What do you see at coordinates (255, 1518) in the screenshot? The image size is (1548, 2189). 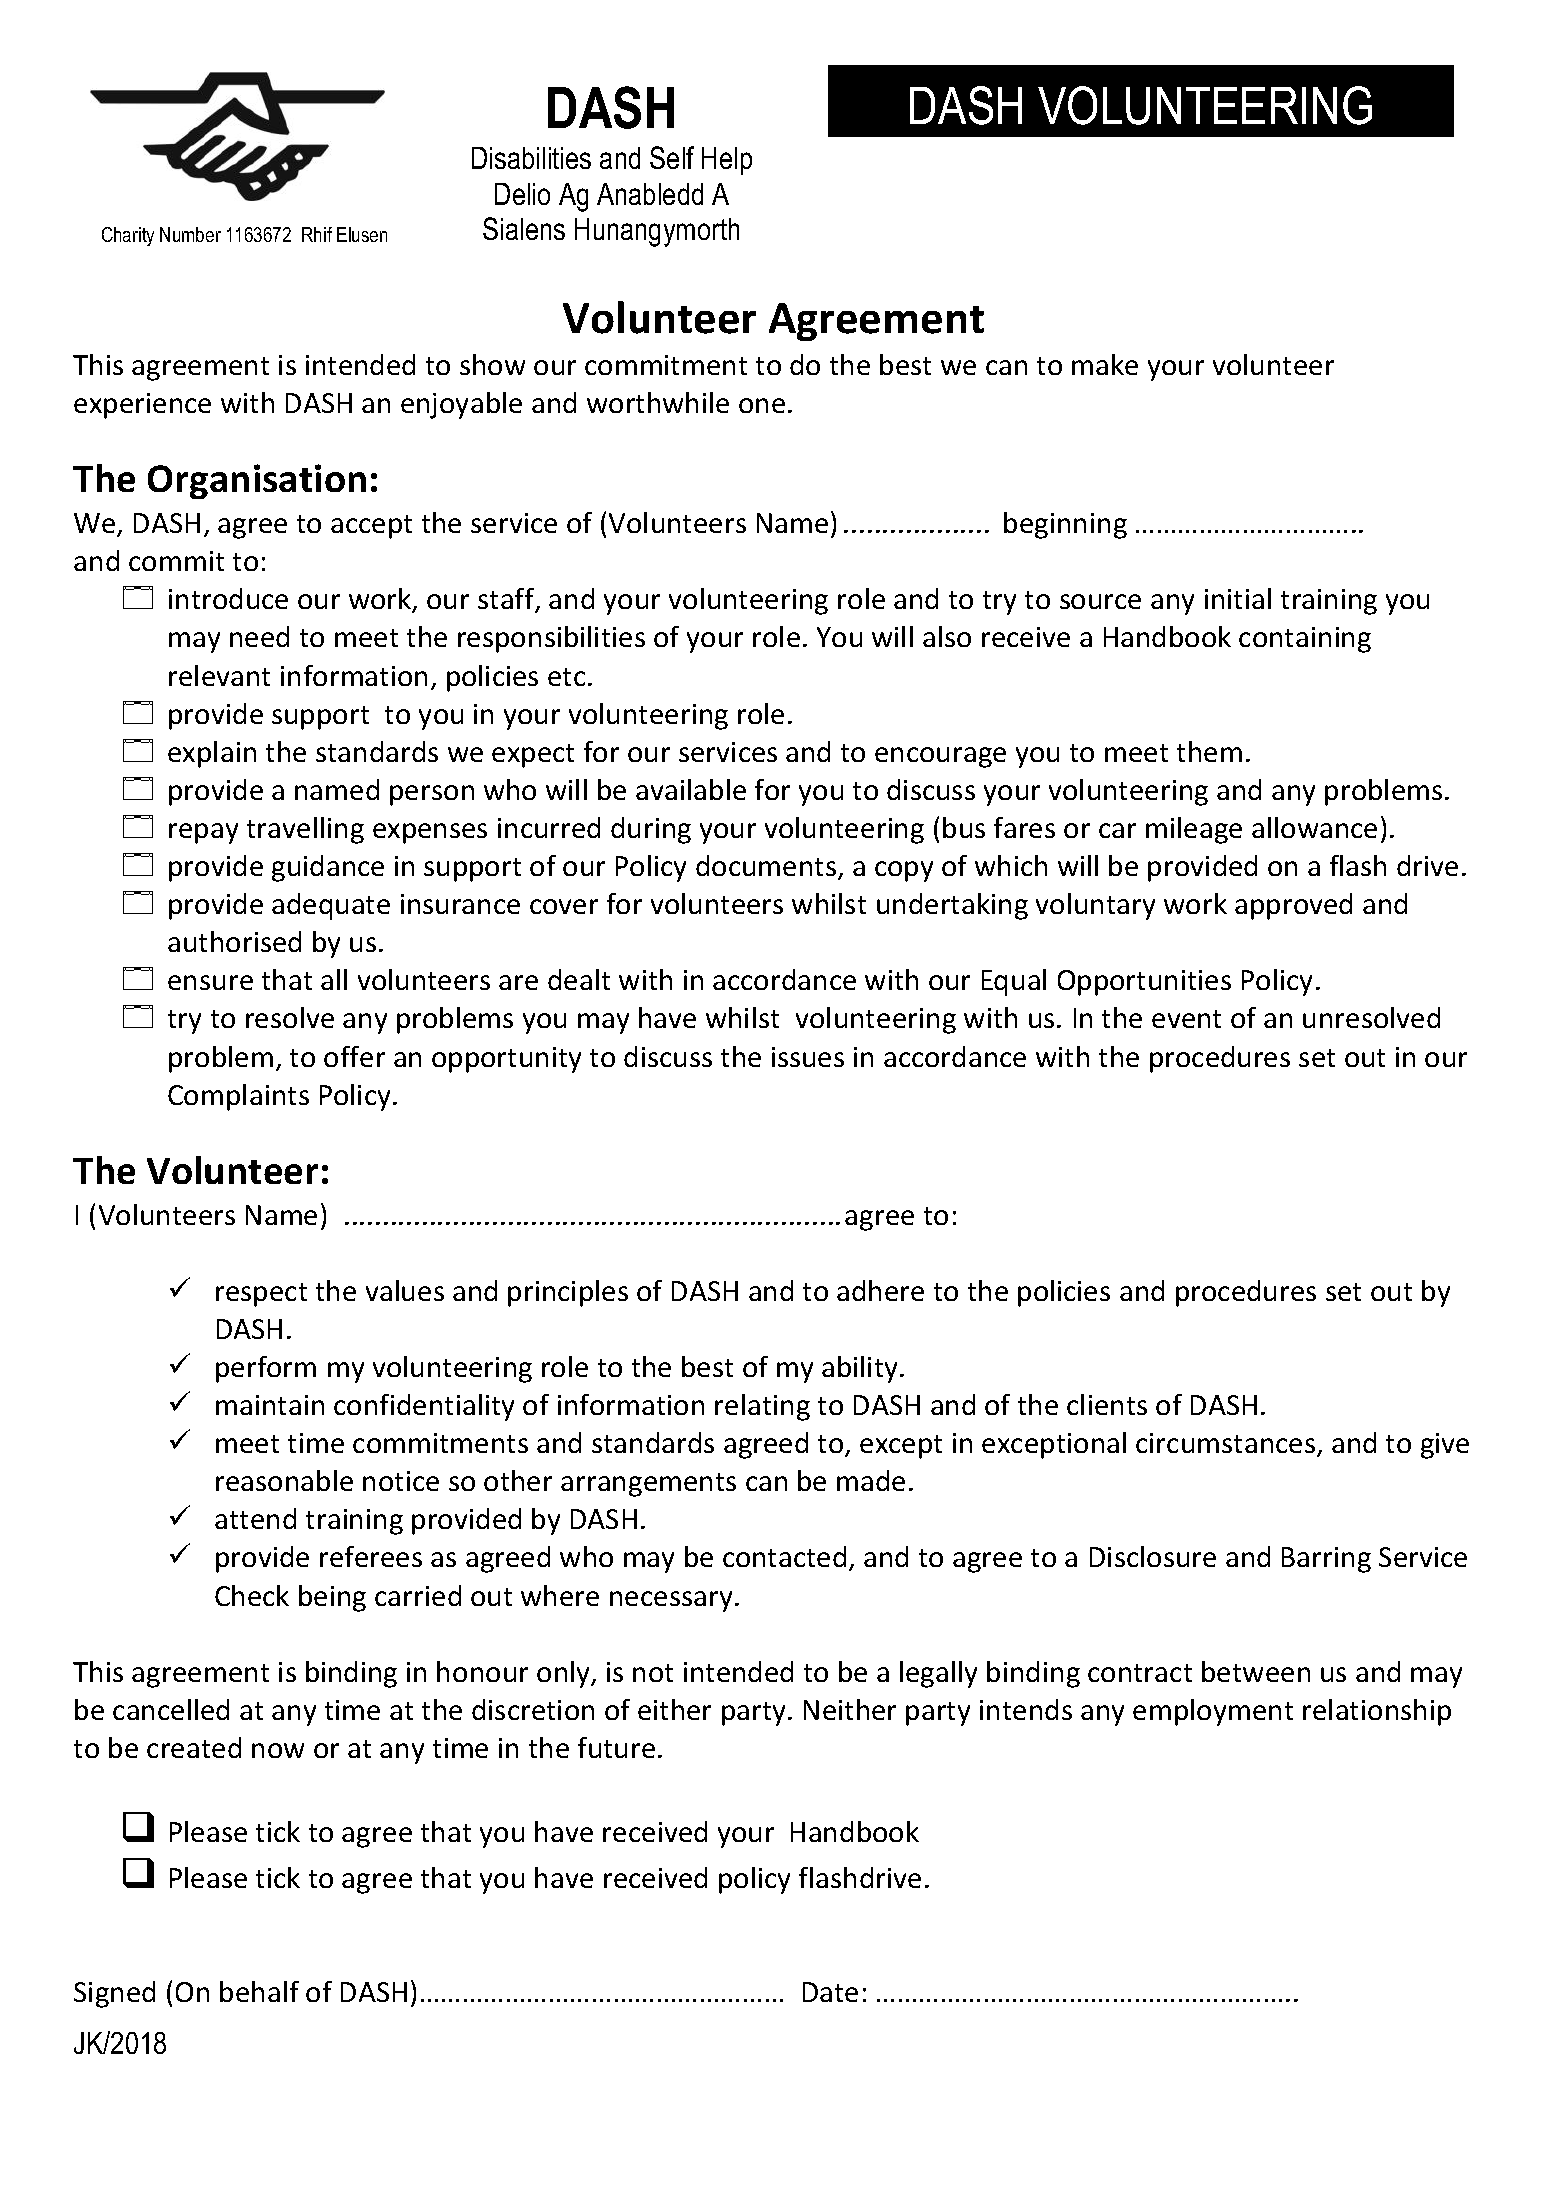 I see `attend` at bounding box center [255, 1518].
